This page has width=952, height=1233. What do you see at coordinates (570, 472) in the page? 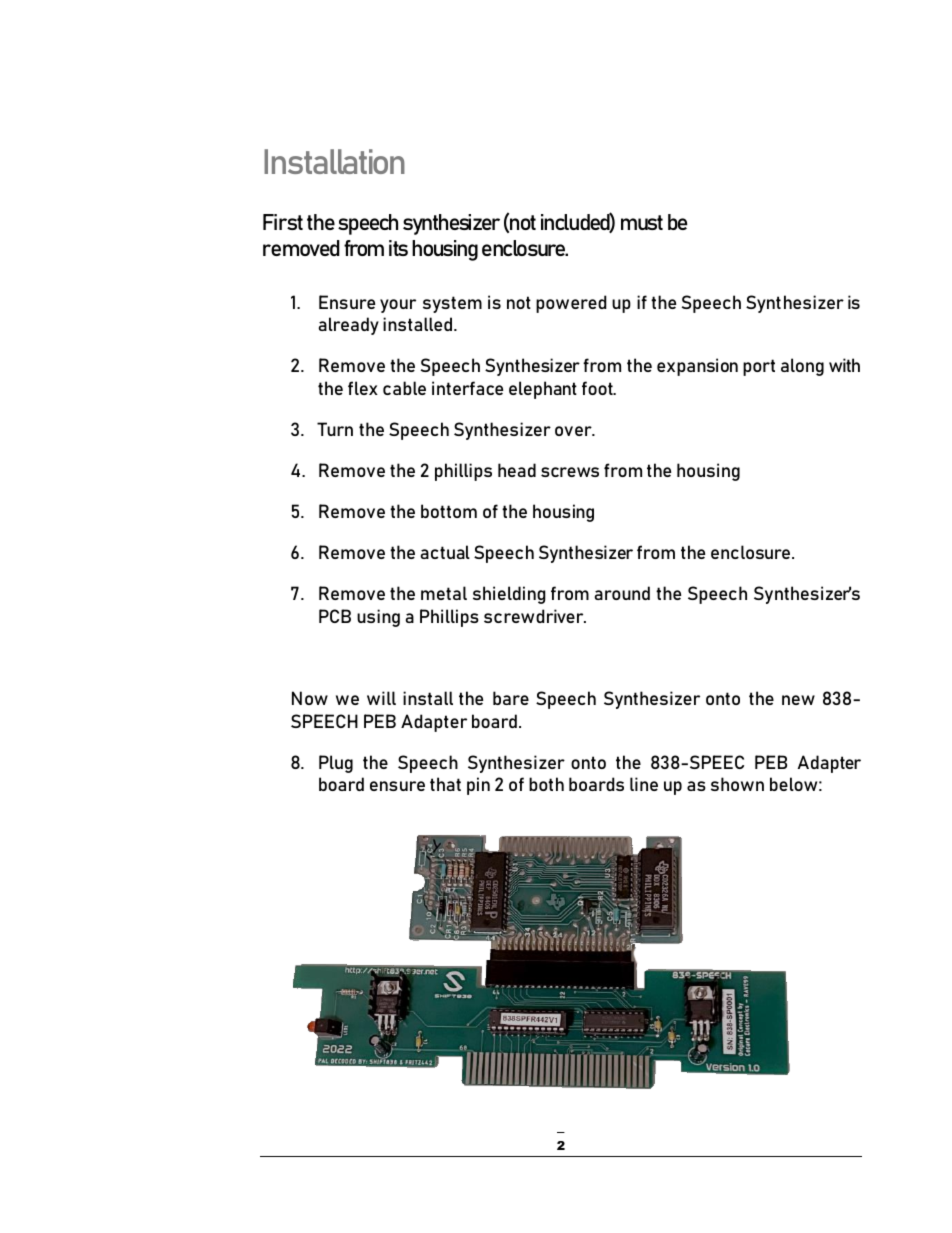
I see `screws` at bounding box center [570, 472].
